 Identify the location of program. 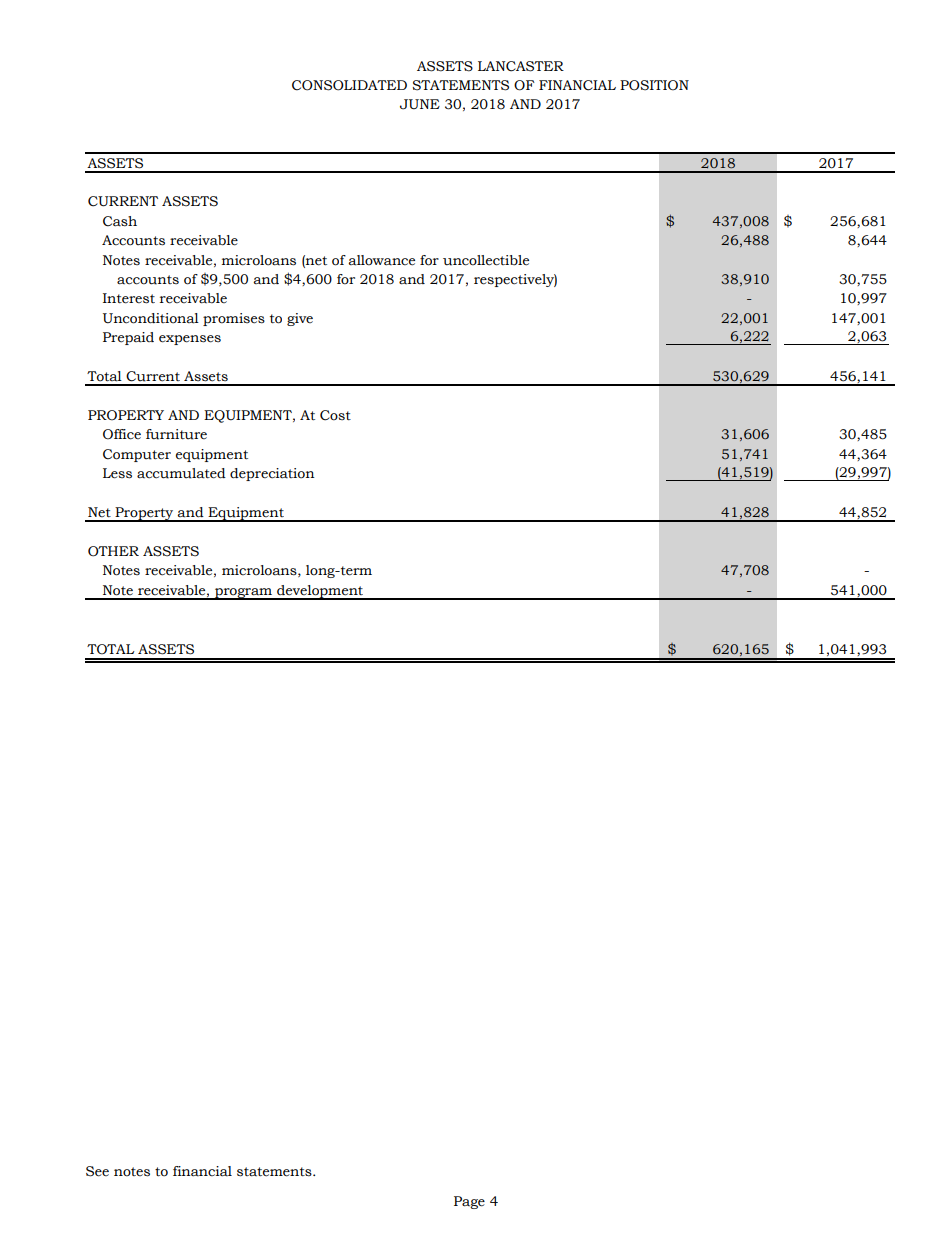
(244, 594).
